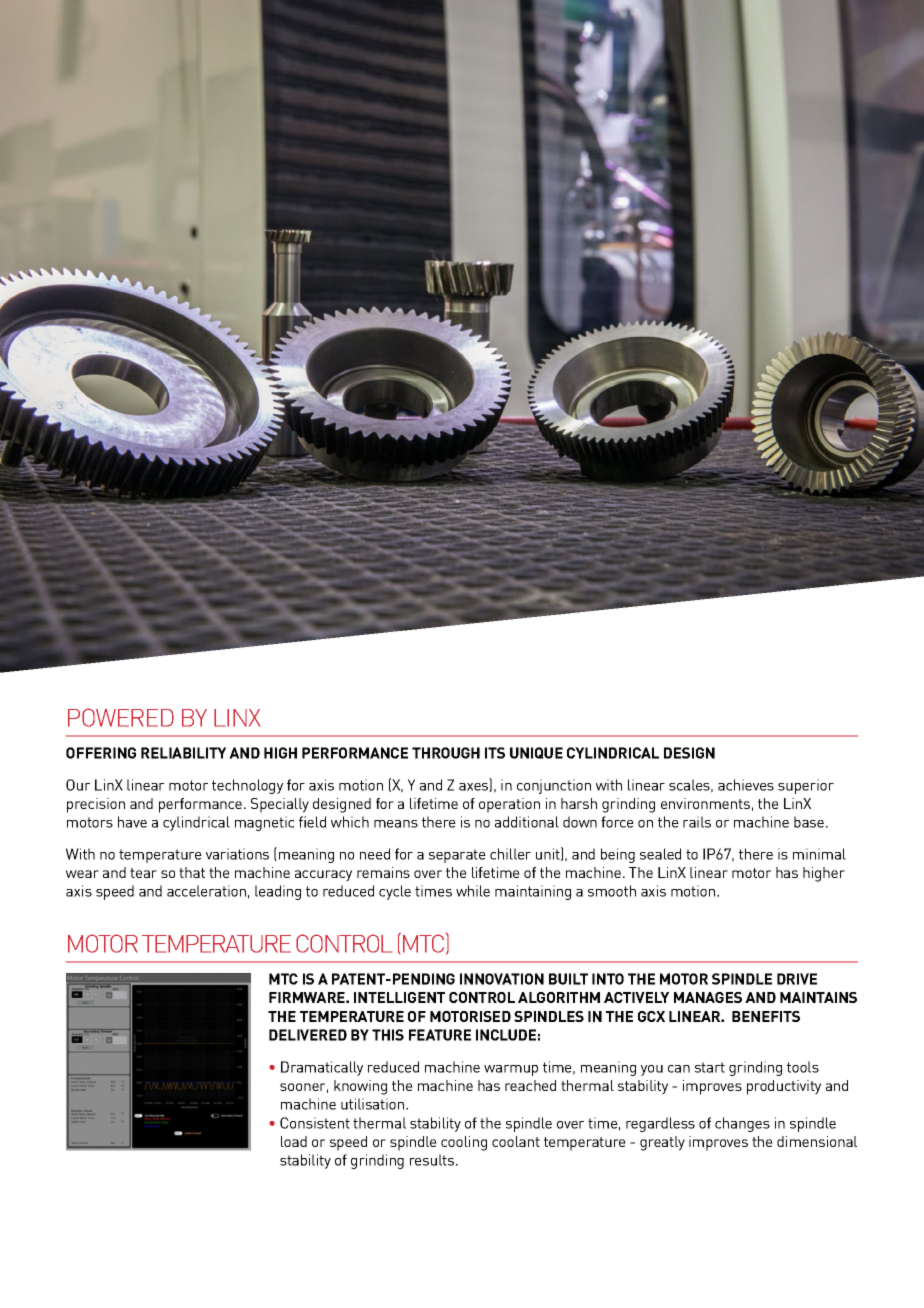 The height and width of the screenshot is (1308, 924). Describe the element at coordinates (399, 997) in the screenshot. I see `INTELLIGENT` at that location.
